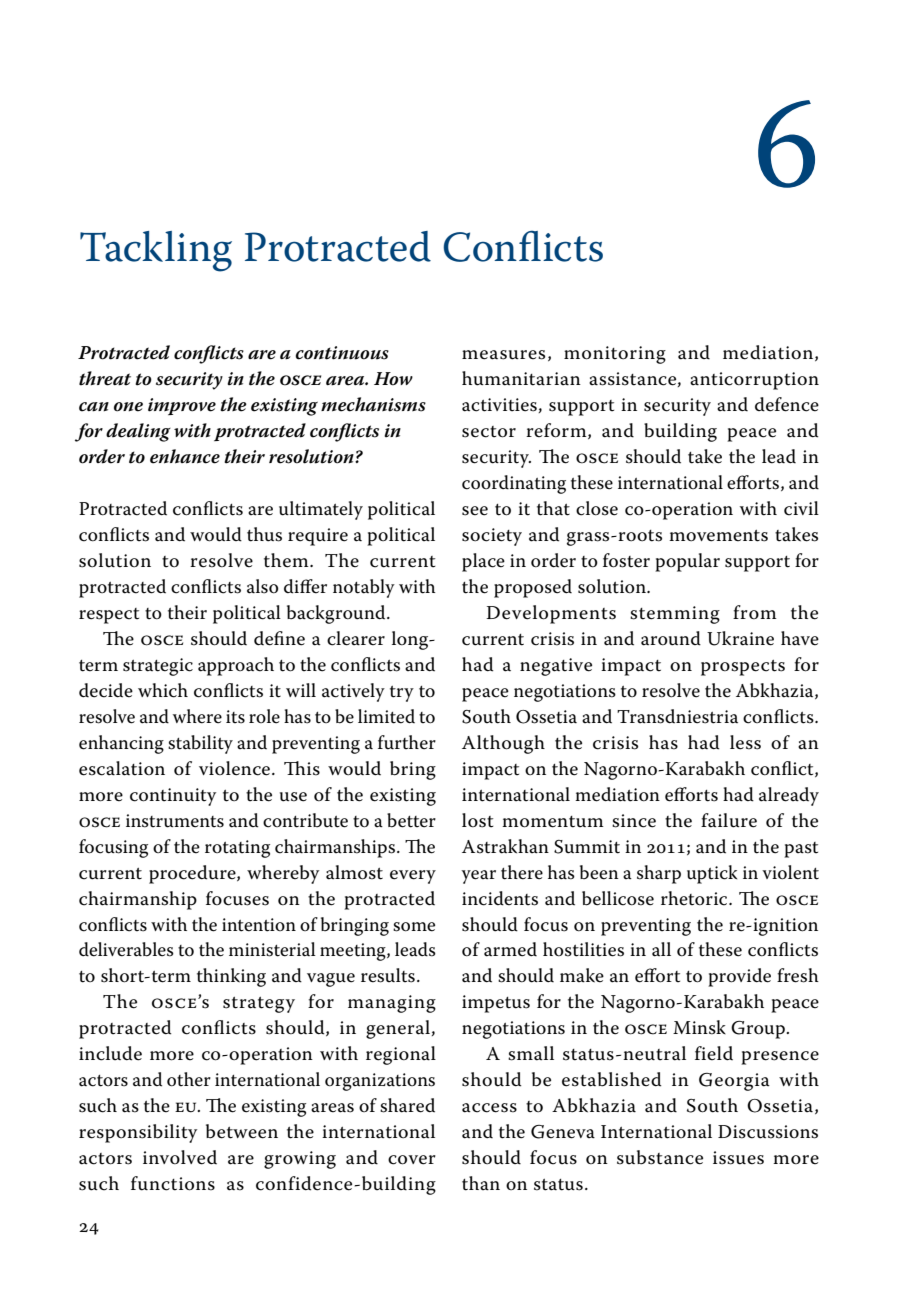 Image resolution: width=924 pixels, height=1314 pixels. Describe the element at coordinates (180, 1157) in the screenshot. I see `involved` at that location.
